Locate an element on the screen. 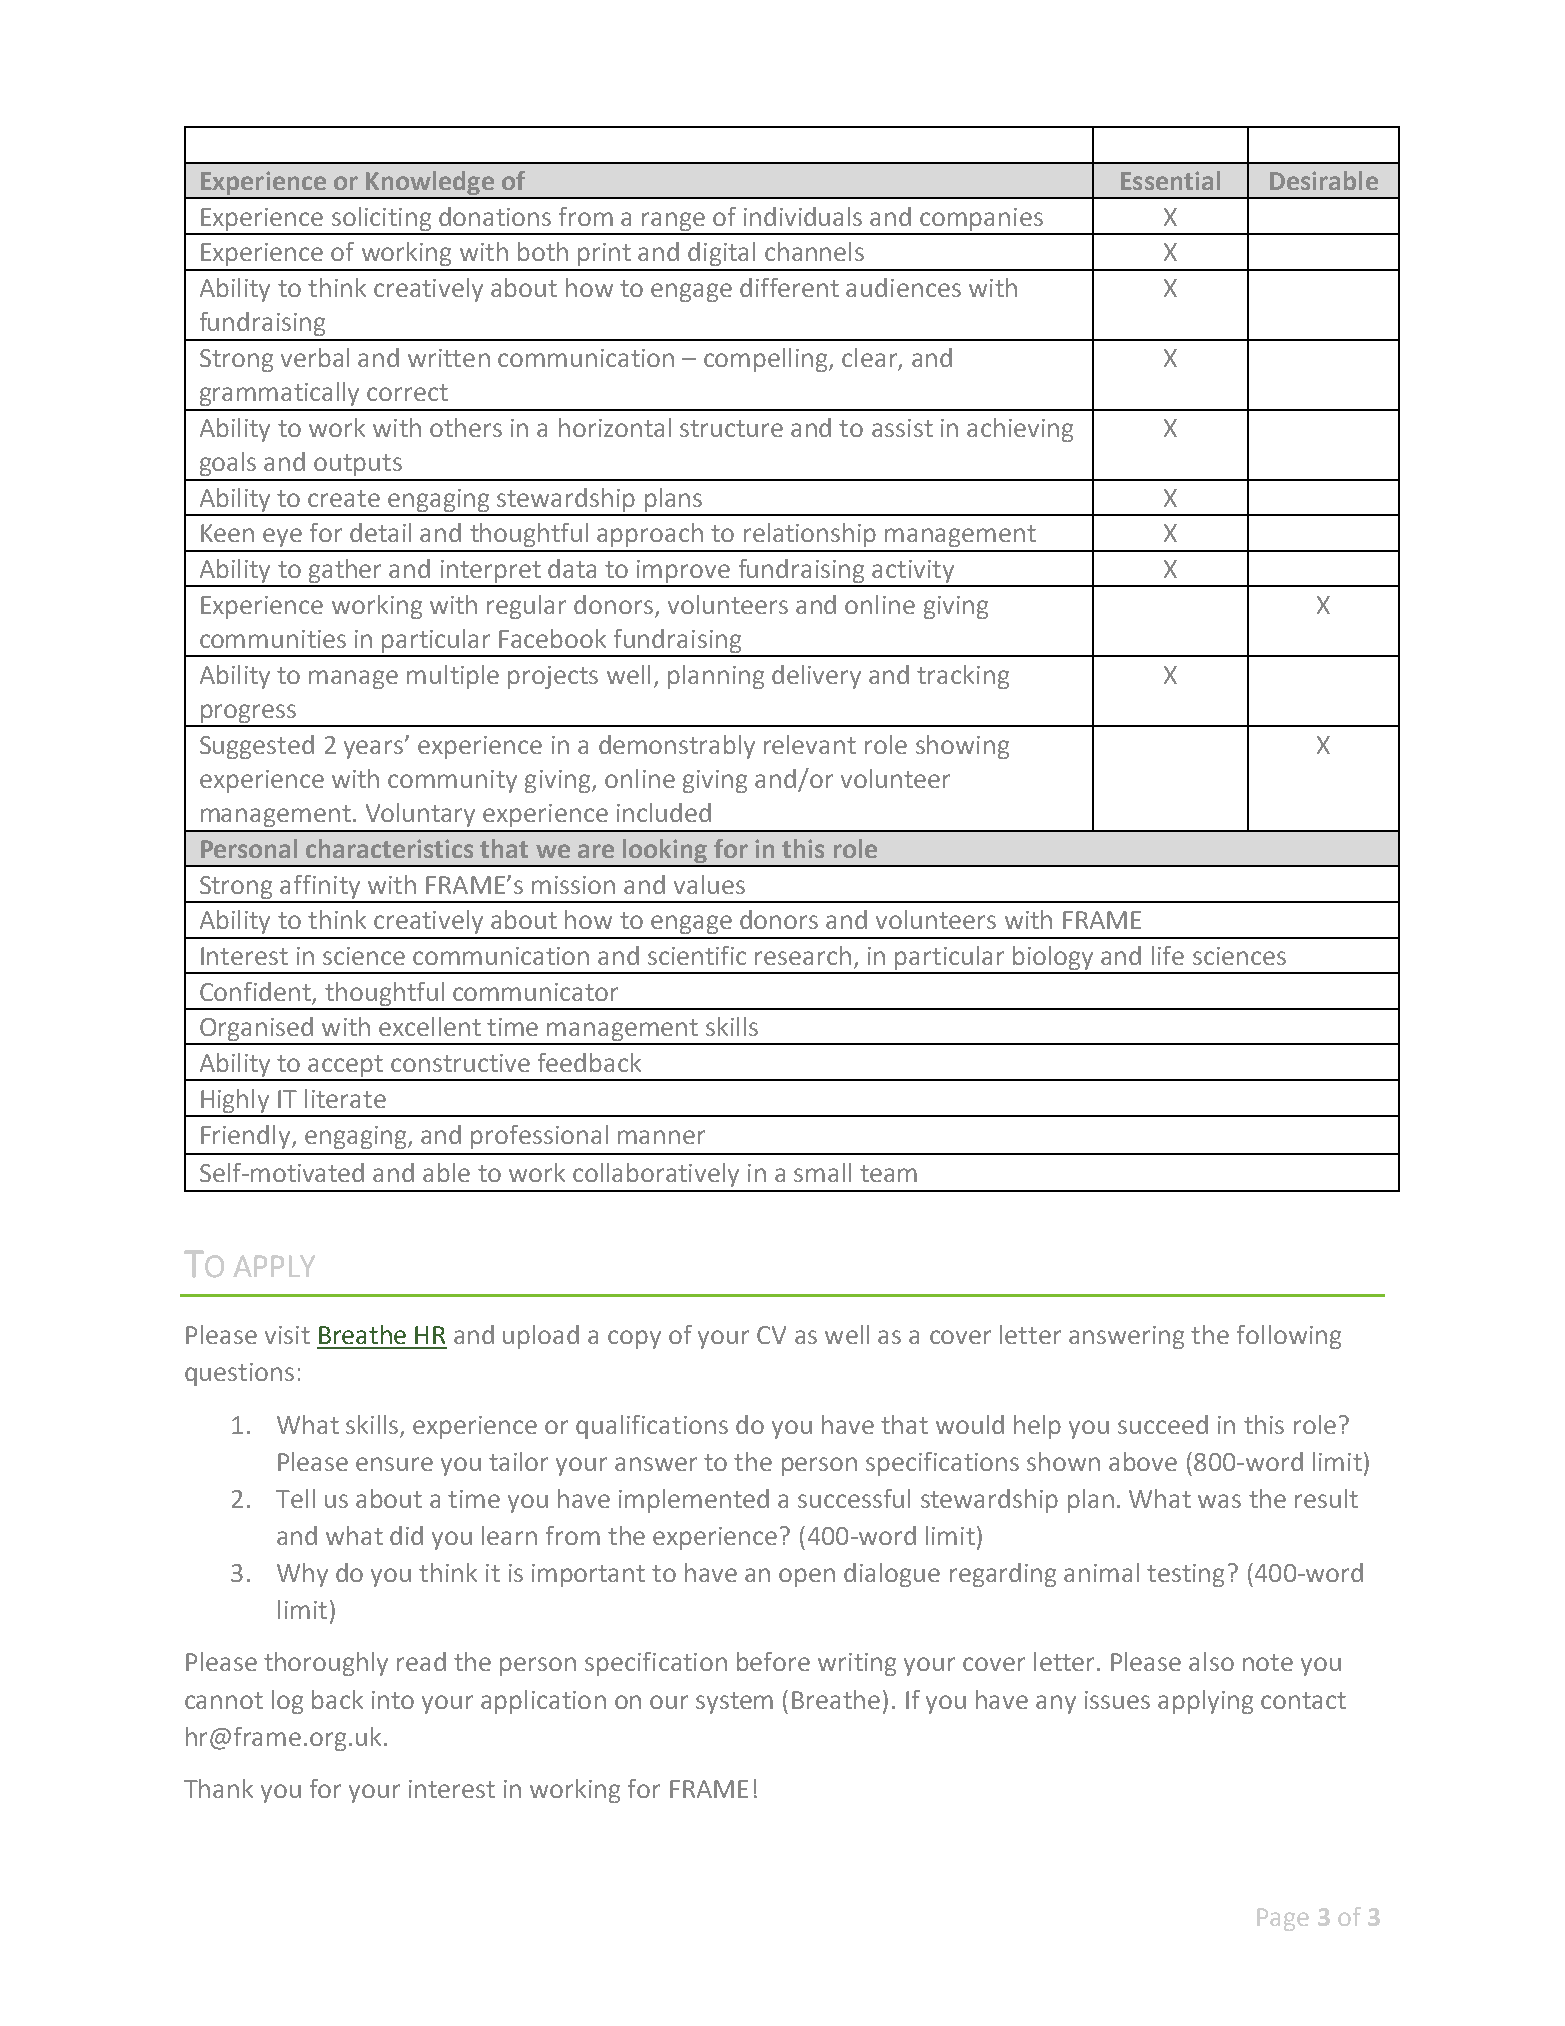 This screenshot has width=1565, height=2026. donations is located at coordinates (495, 216).
